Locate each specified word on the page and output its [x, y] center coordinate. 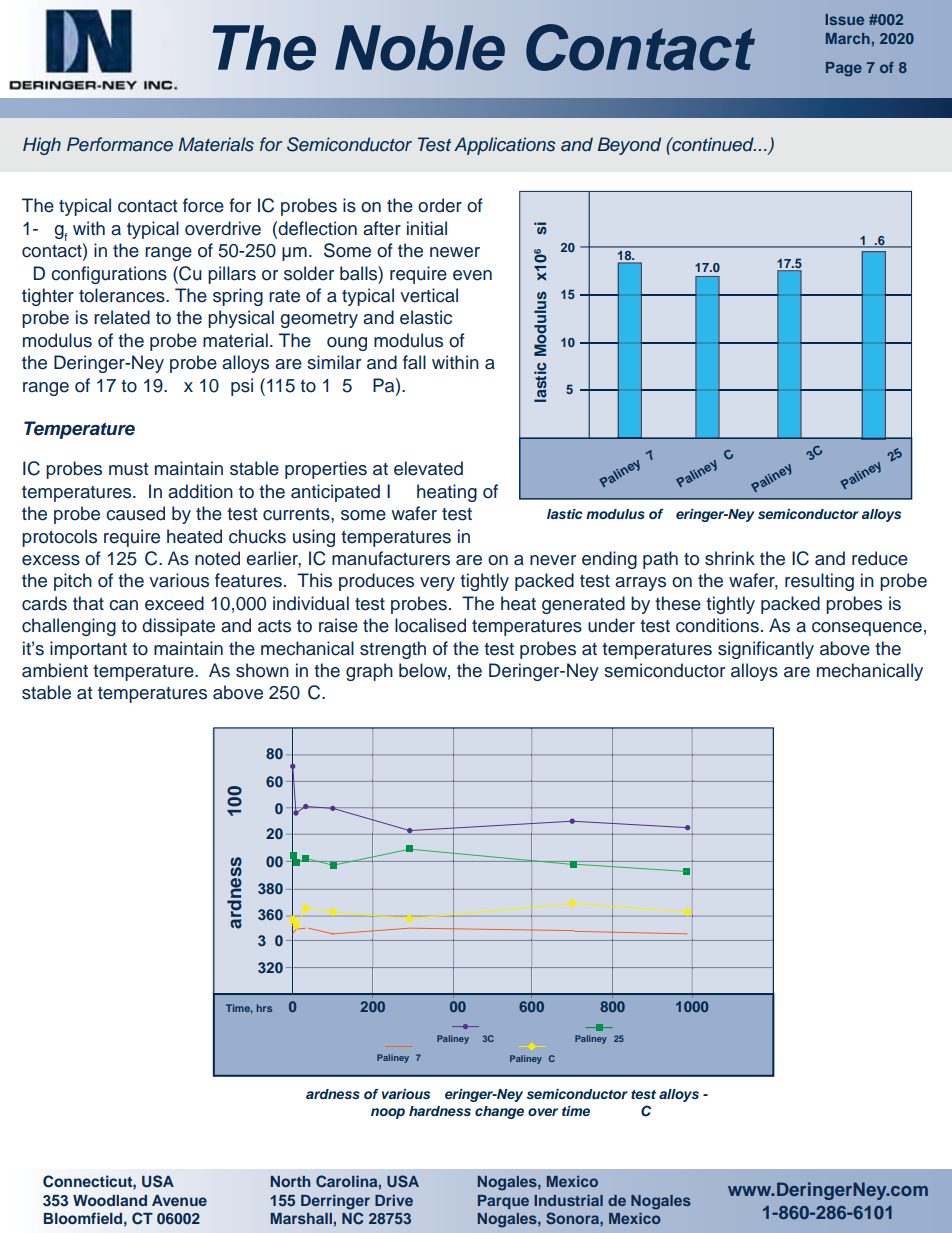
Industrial [568, 1200]
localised [430, 625]
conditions [717, 625]
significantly [766, 650]
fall [414, 362]
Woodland [110, 1200]
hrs [264, 1008]
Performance [120, 144]
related [122, 317]
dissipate [178, 627]
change [499, 1112]
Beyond [629, 146]
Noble [420, 48]
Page [844, 69]
